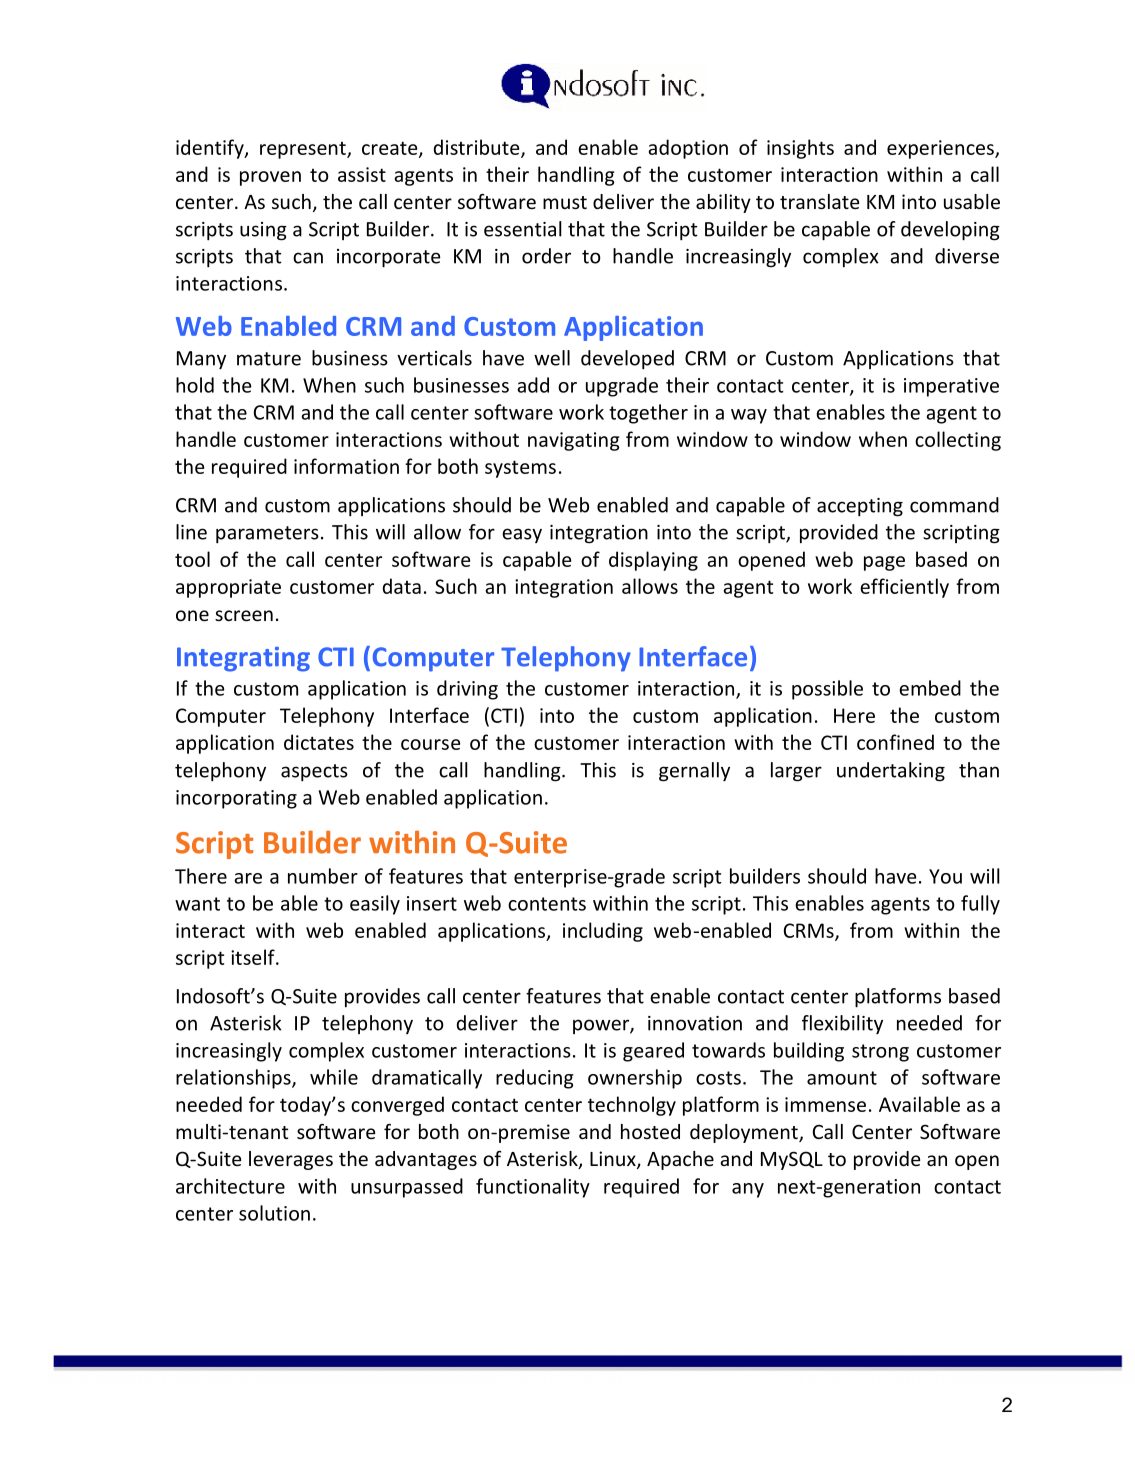 The width and height of the document is (1135, 1469). What do you see at coordinates (467, 690) in the document?
I see `driving` at bounding box center [467, 690].
